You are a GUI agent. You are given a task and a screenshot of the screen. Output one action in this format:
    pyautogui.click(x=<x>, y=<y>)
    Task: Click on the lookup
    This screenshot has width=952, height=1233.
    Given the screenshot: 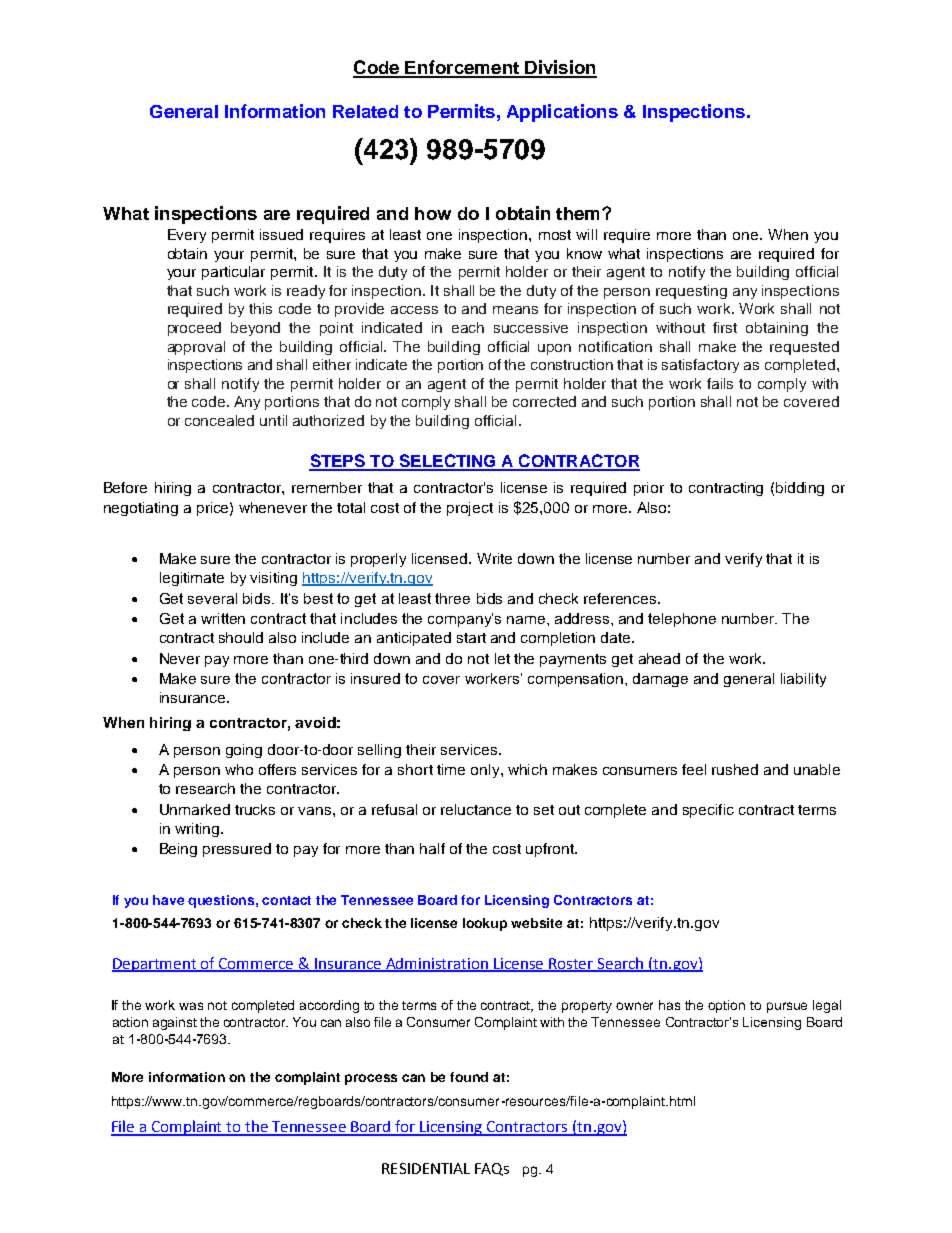 What is the action you would take?
    pyautogui.click(x=485, y=924)
